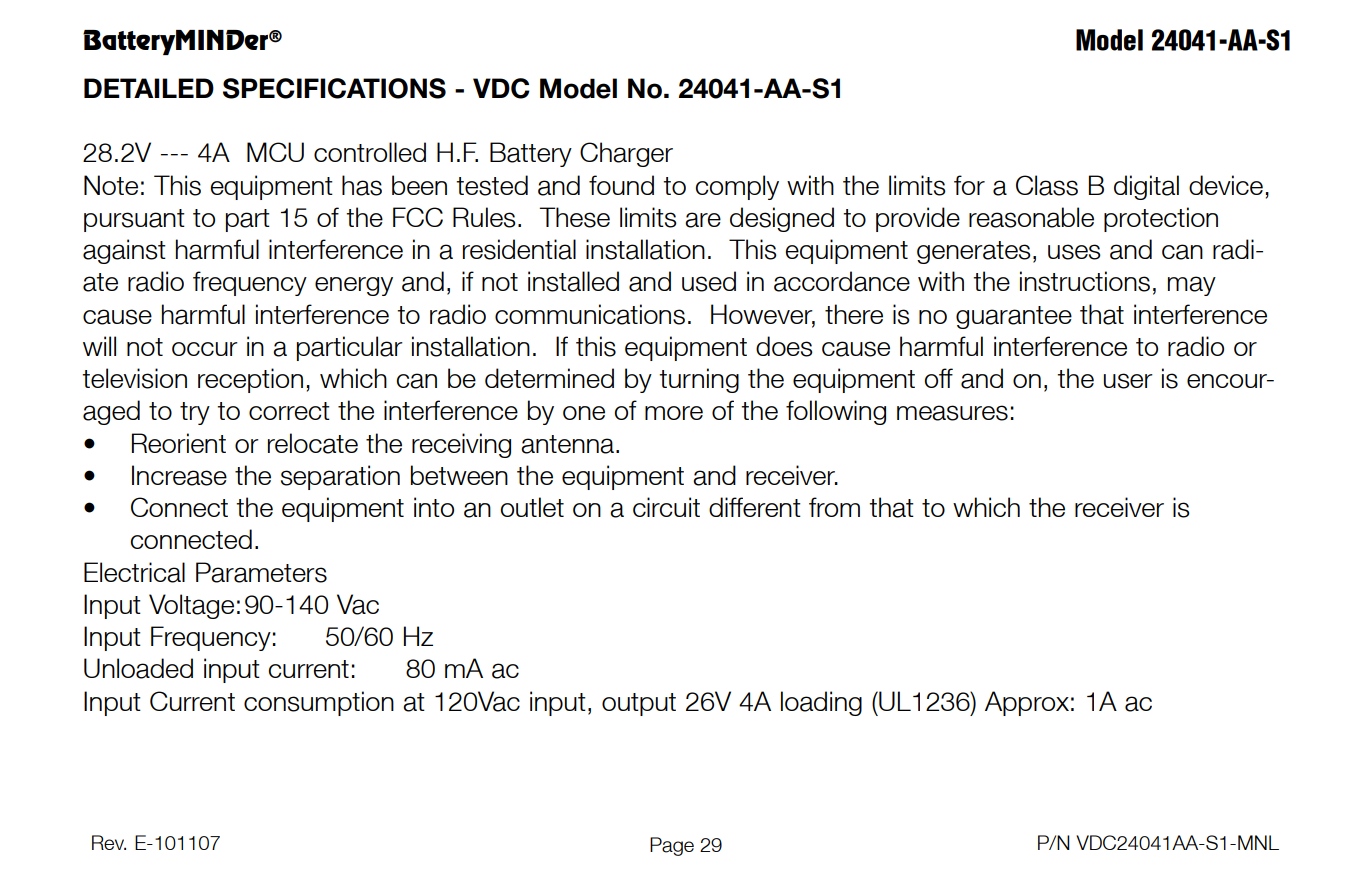 The width and height of the screenshot is (1372, 887). What do you see at coordinates (149, 88) in the screenshot?
I see `DETAILED` at bounding box center [149, 88].
